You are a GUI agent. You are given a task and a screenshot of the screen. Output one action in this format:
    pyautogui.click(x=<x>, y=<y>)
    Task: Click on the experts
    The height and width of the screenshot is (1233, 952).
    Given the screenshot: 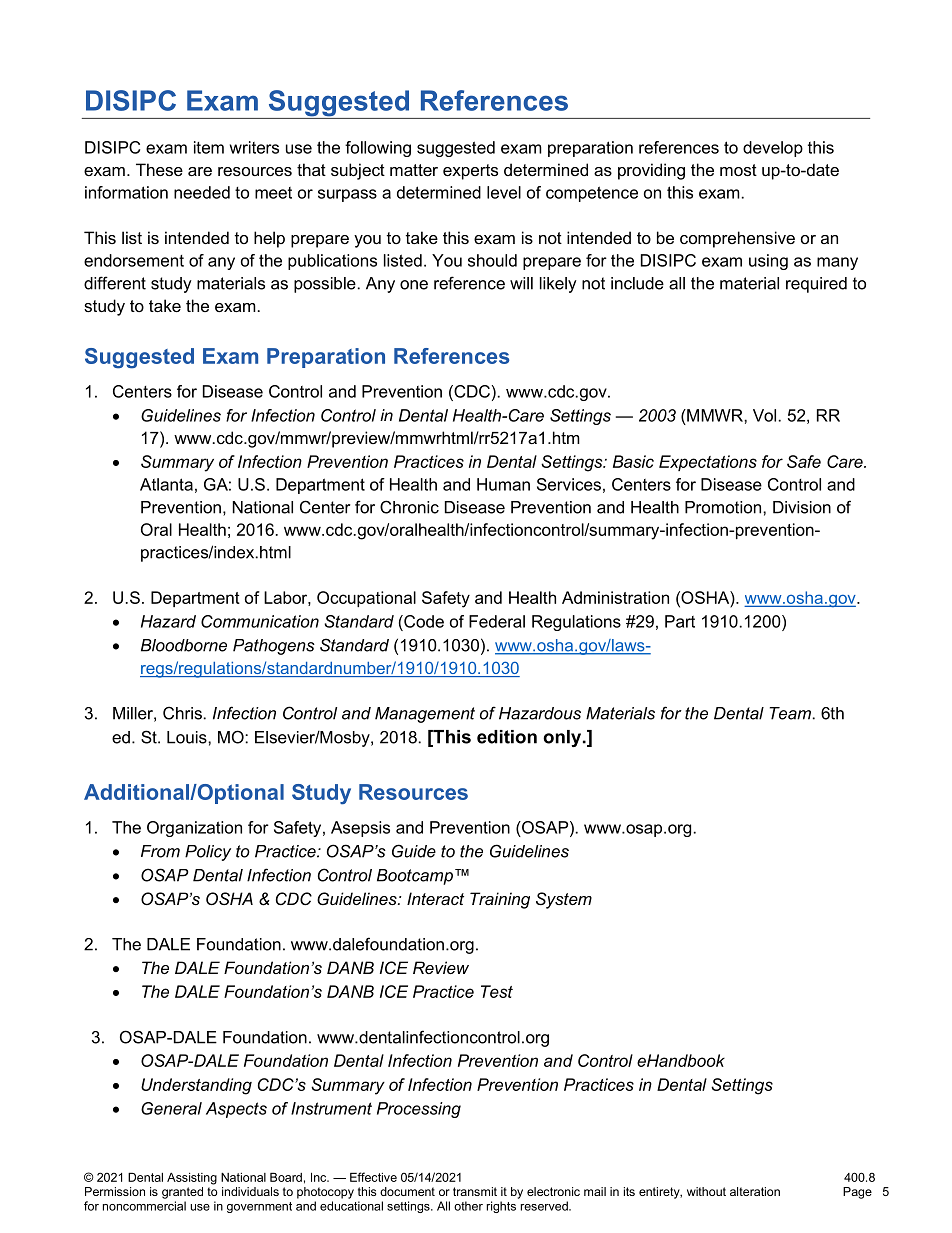 What is the action you would take?
    pyautogui.click(x=470, y=172)
